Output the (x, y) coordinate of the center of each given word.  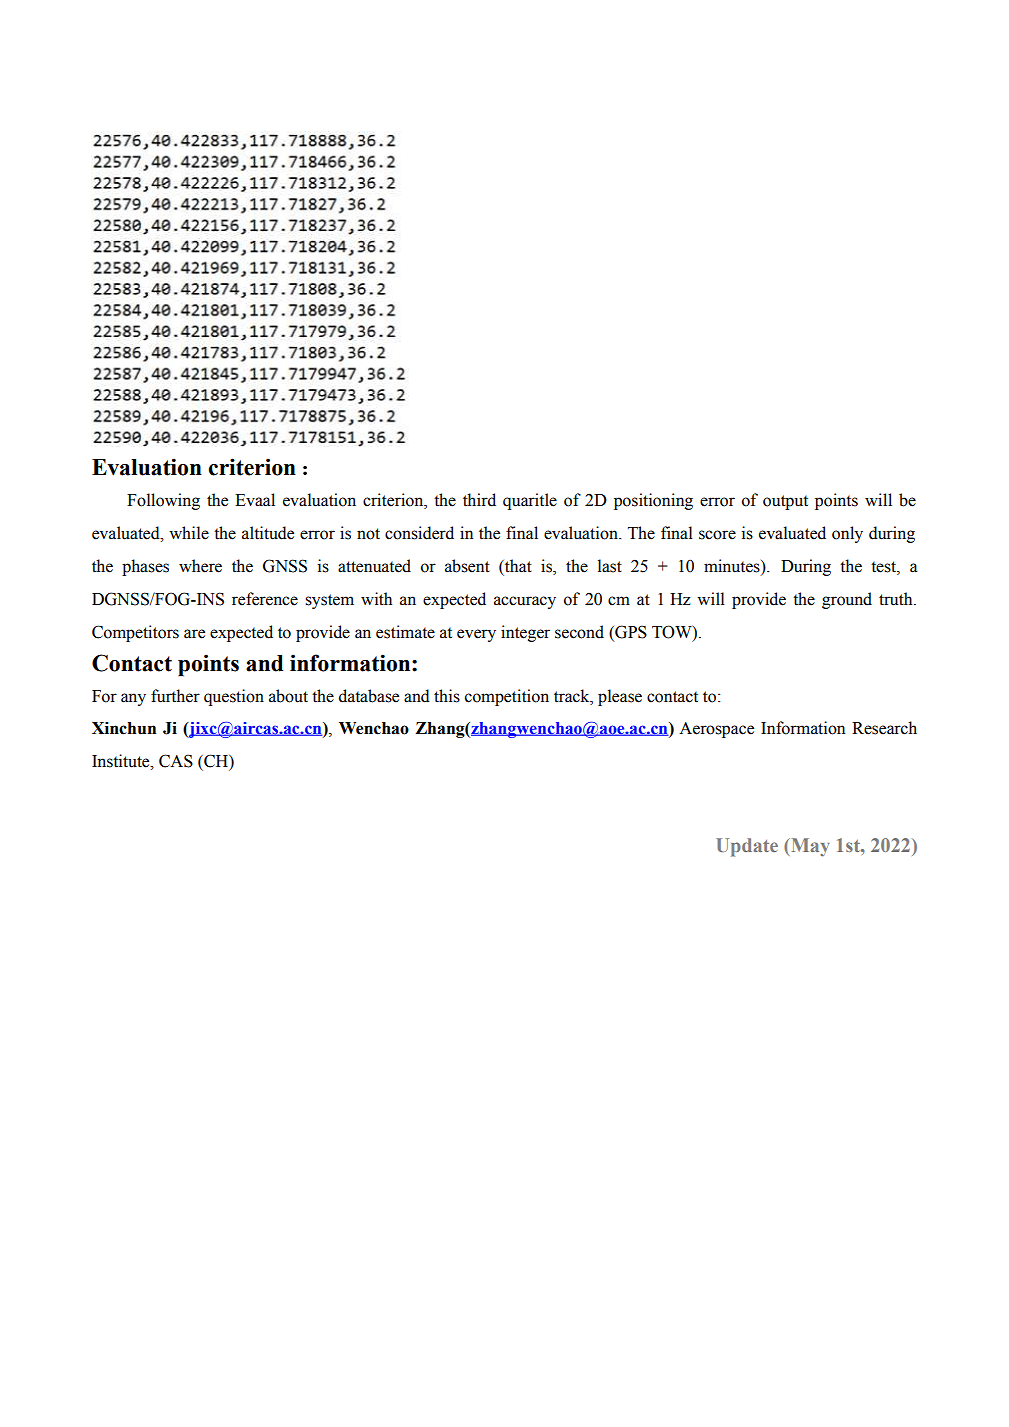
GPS (630, 633)
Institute (122, 761)
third (479, 500)
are (194, 634)
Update (747, 847)
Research (884, 728)
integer (525, 633)
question (234, 697)
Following (163, 501)
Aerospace (716, 730)
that (517, 566)
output (785, 502)
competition (507, 697)
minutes (733, 566)
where (200, 566)
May (809, 847)
